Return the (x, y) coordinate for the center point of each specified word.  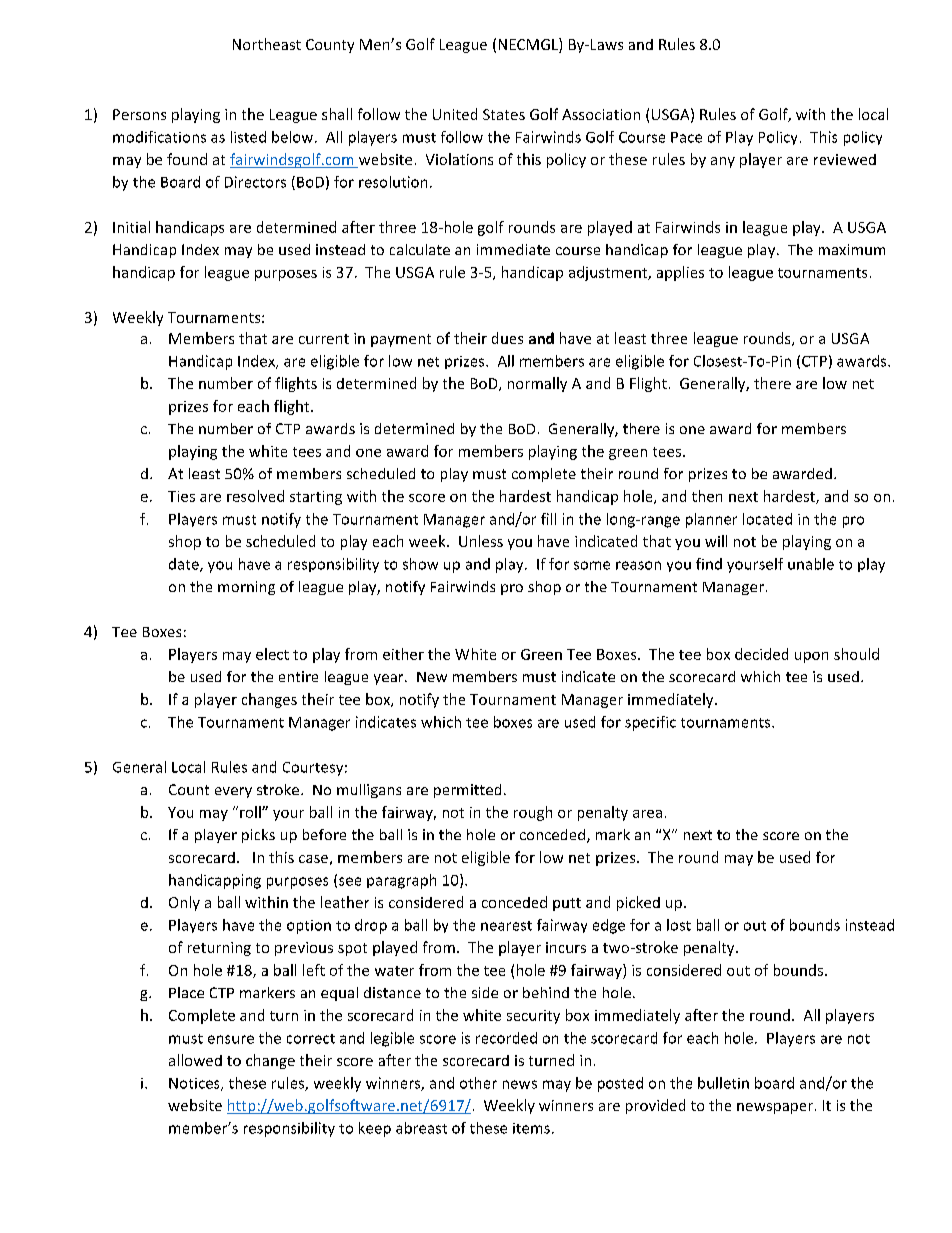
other (478, 1083)
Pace (686, 137)
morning (246, 588)
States (504, 114)
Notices (195, 1084)
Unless (481, 541)
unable (811, 564)
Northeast (267, 44)
